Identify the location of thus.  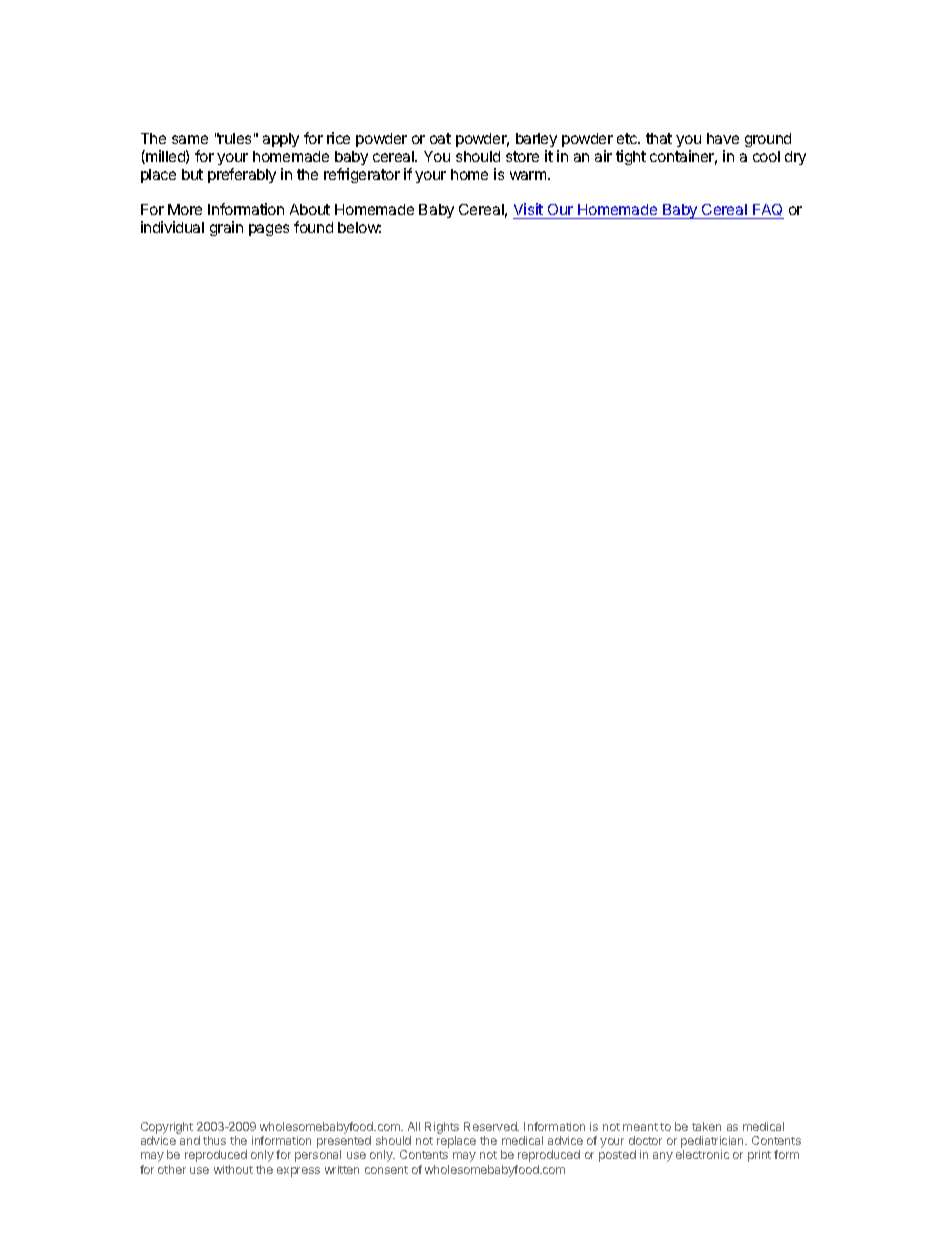
(214, 1140).
